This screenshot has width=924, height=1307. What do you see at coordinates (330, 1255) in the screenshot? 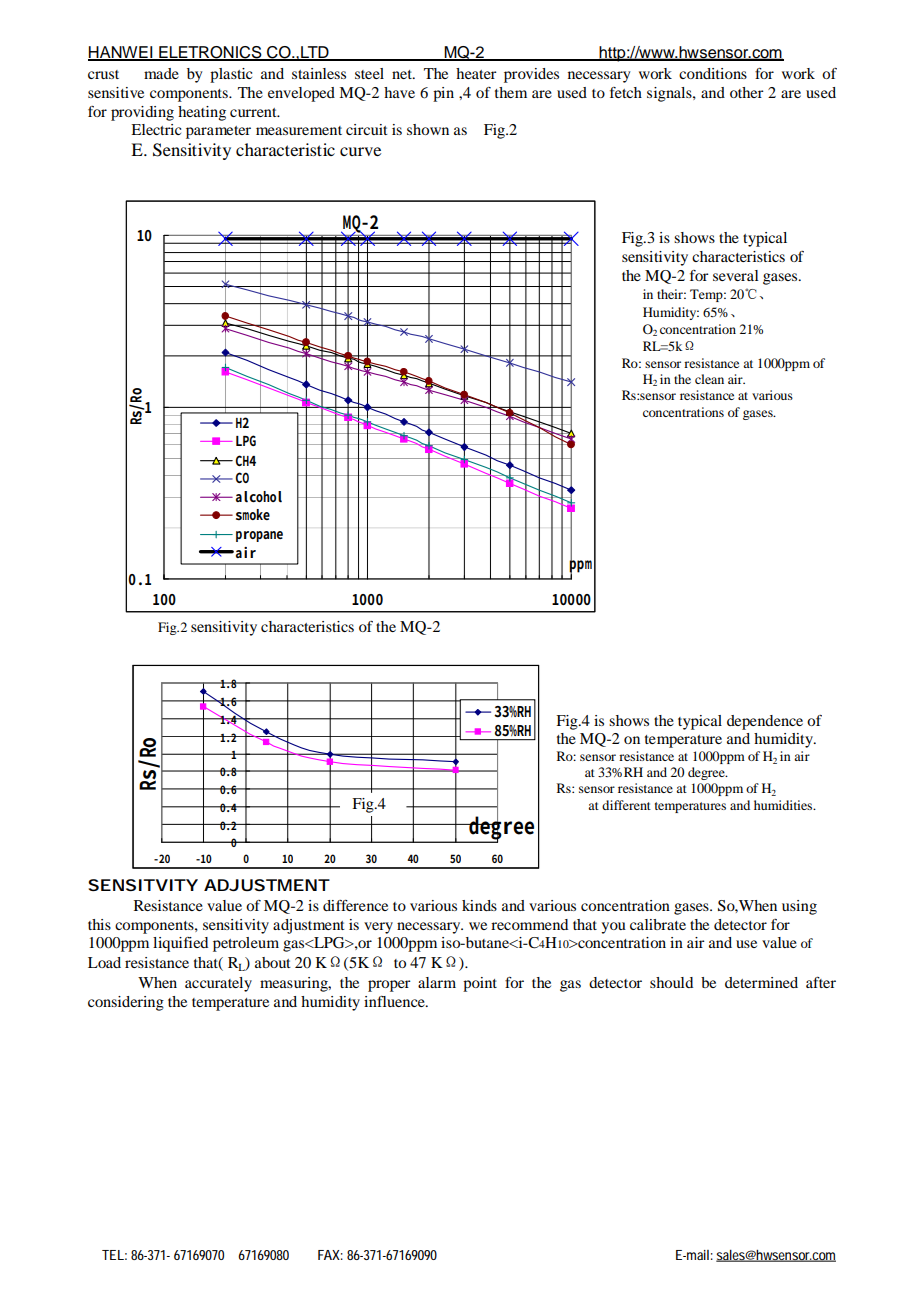
I see `FAX` at bounding box center [330, 1255].
